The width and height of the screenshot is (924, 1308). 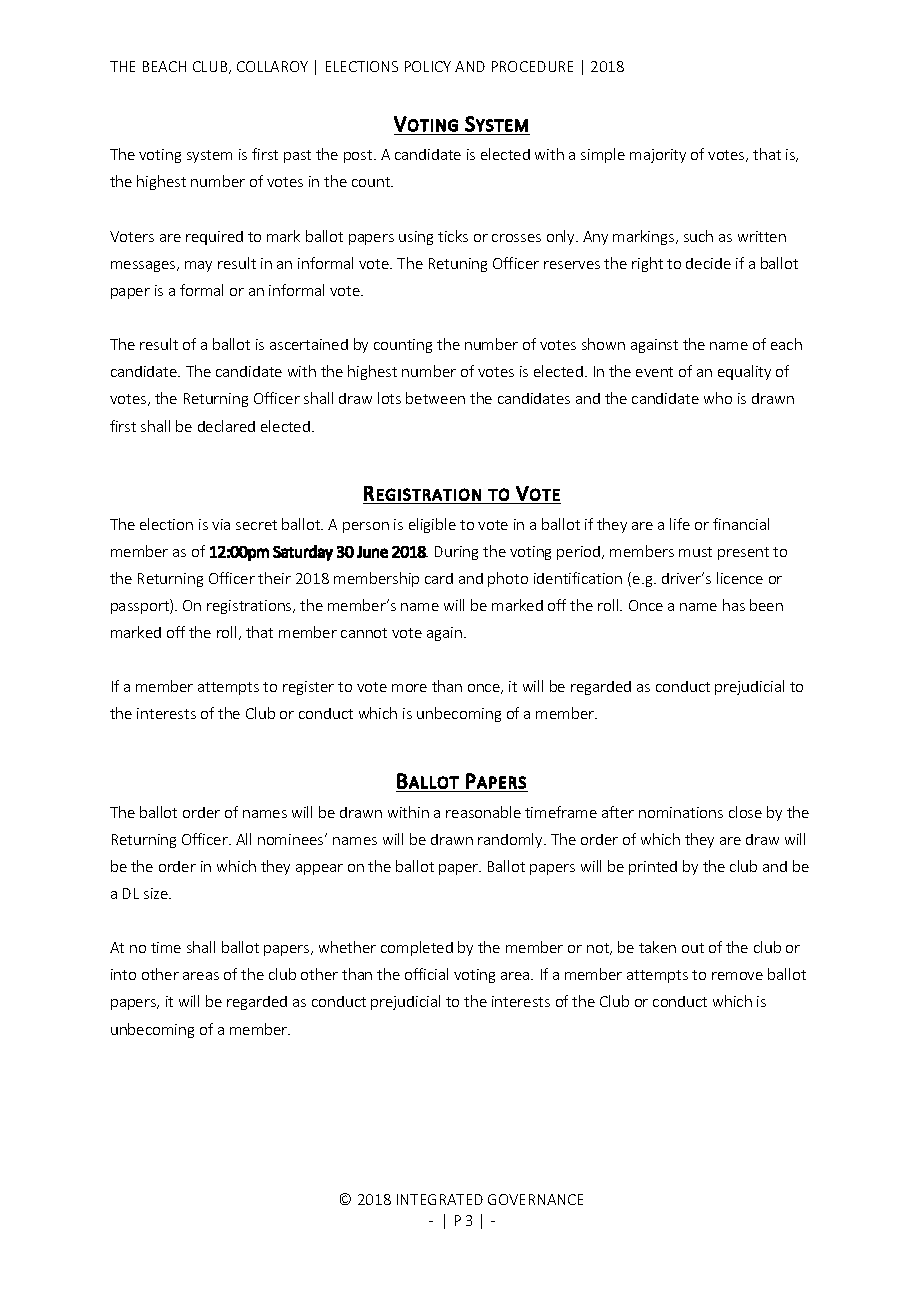 I want to click on into, so click(x=123, y=974).
